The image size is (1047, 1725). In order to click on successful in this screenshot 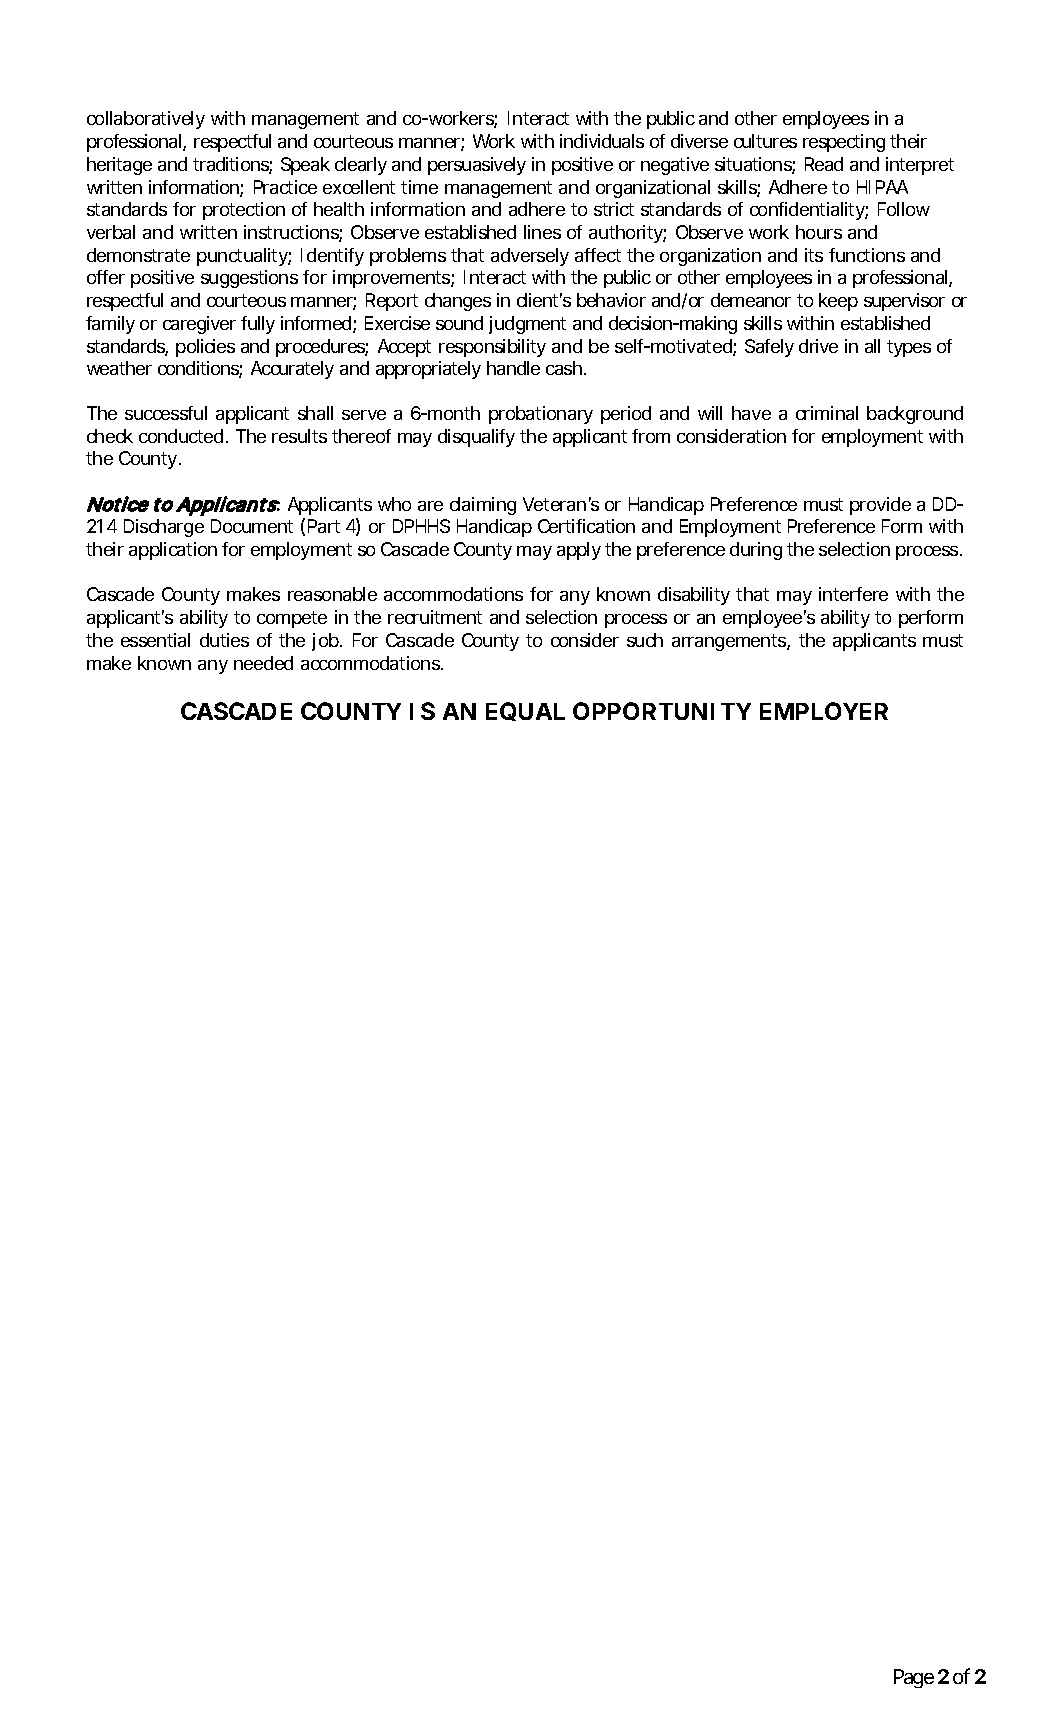, I will do `click(166, 413)`.
